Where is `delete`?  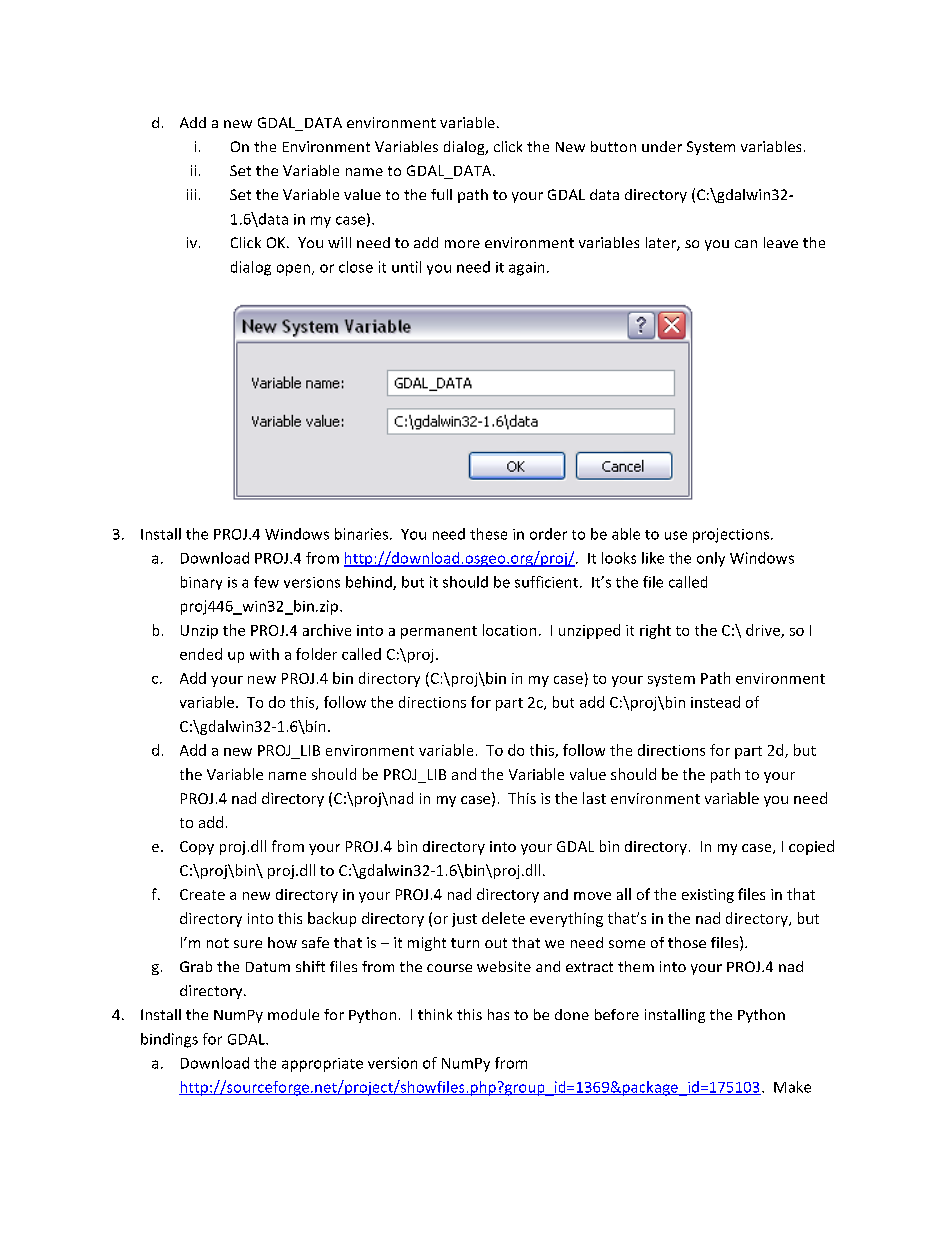 delete is located at coordinates (503, 918).
